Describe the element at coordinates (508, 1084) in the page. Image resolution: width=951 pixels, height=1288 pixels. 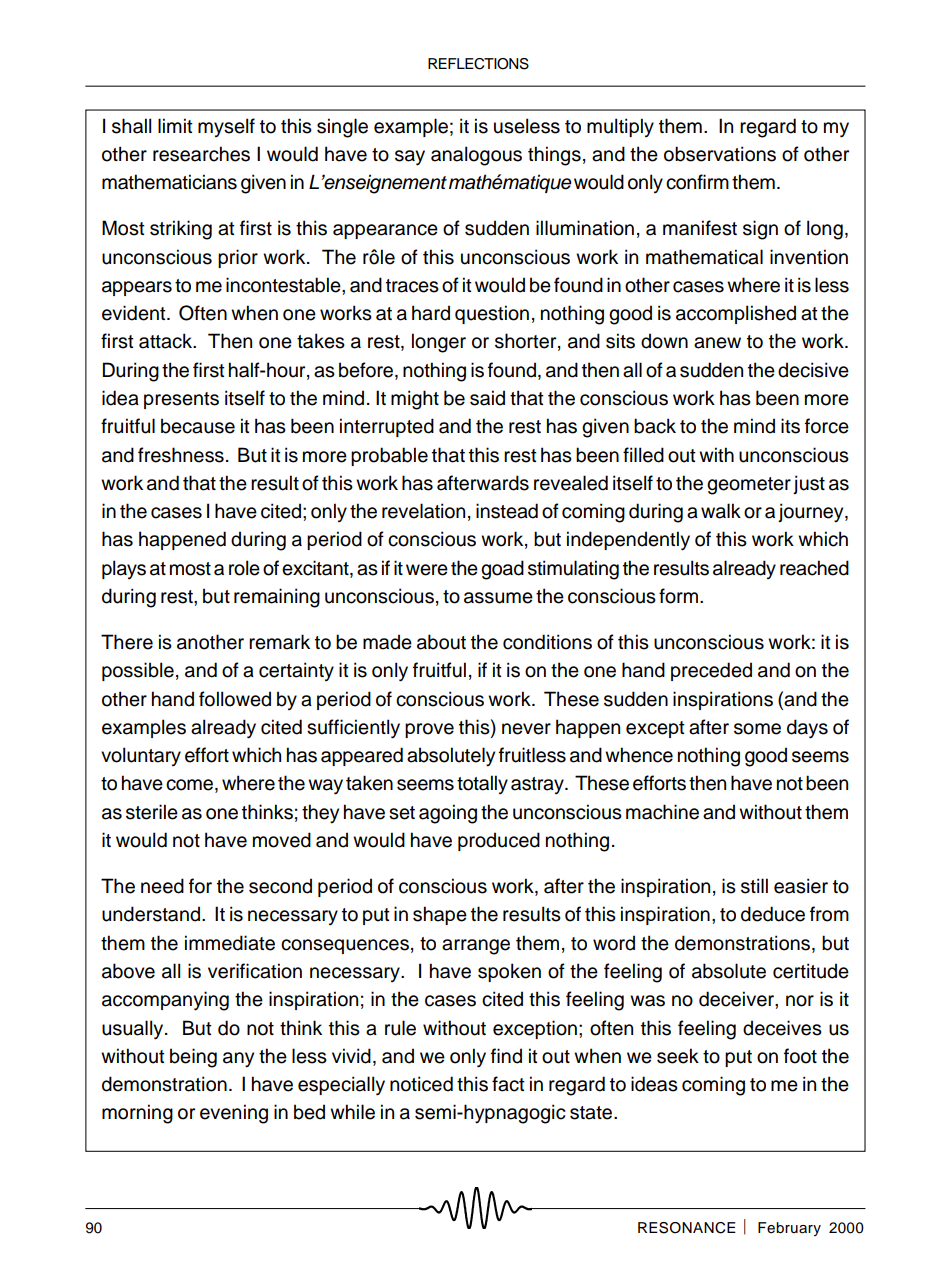
I see `fact` at that location.
